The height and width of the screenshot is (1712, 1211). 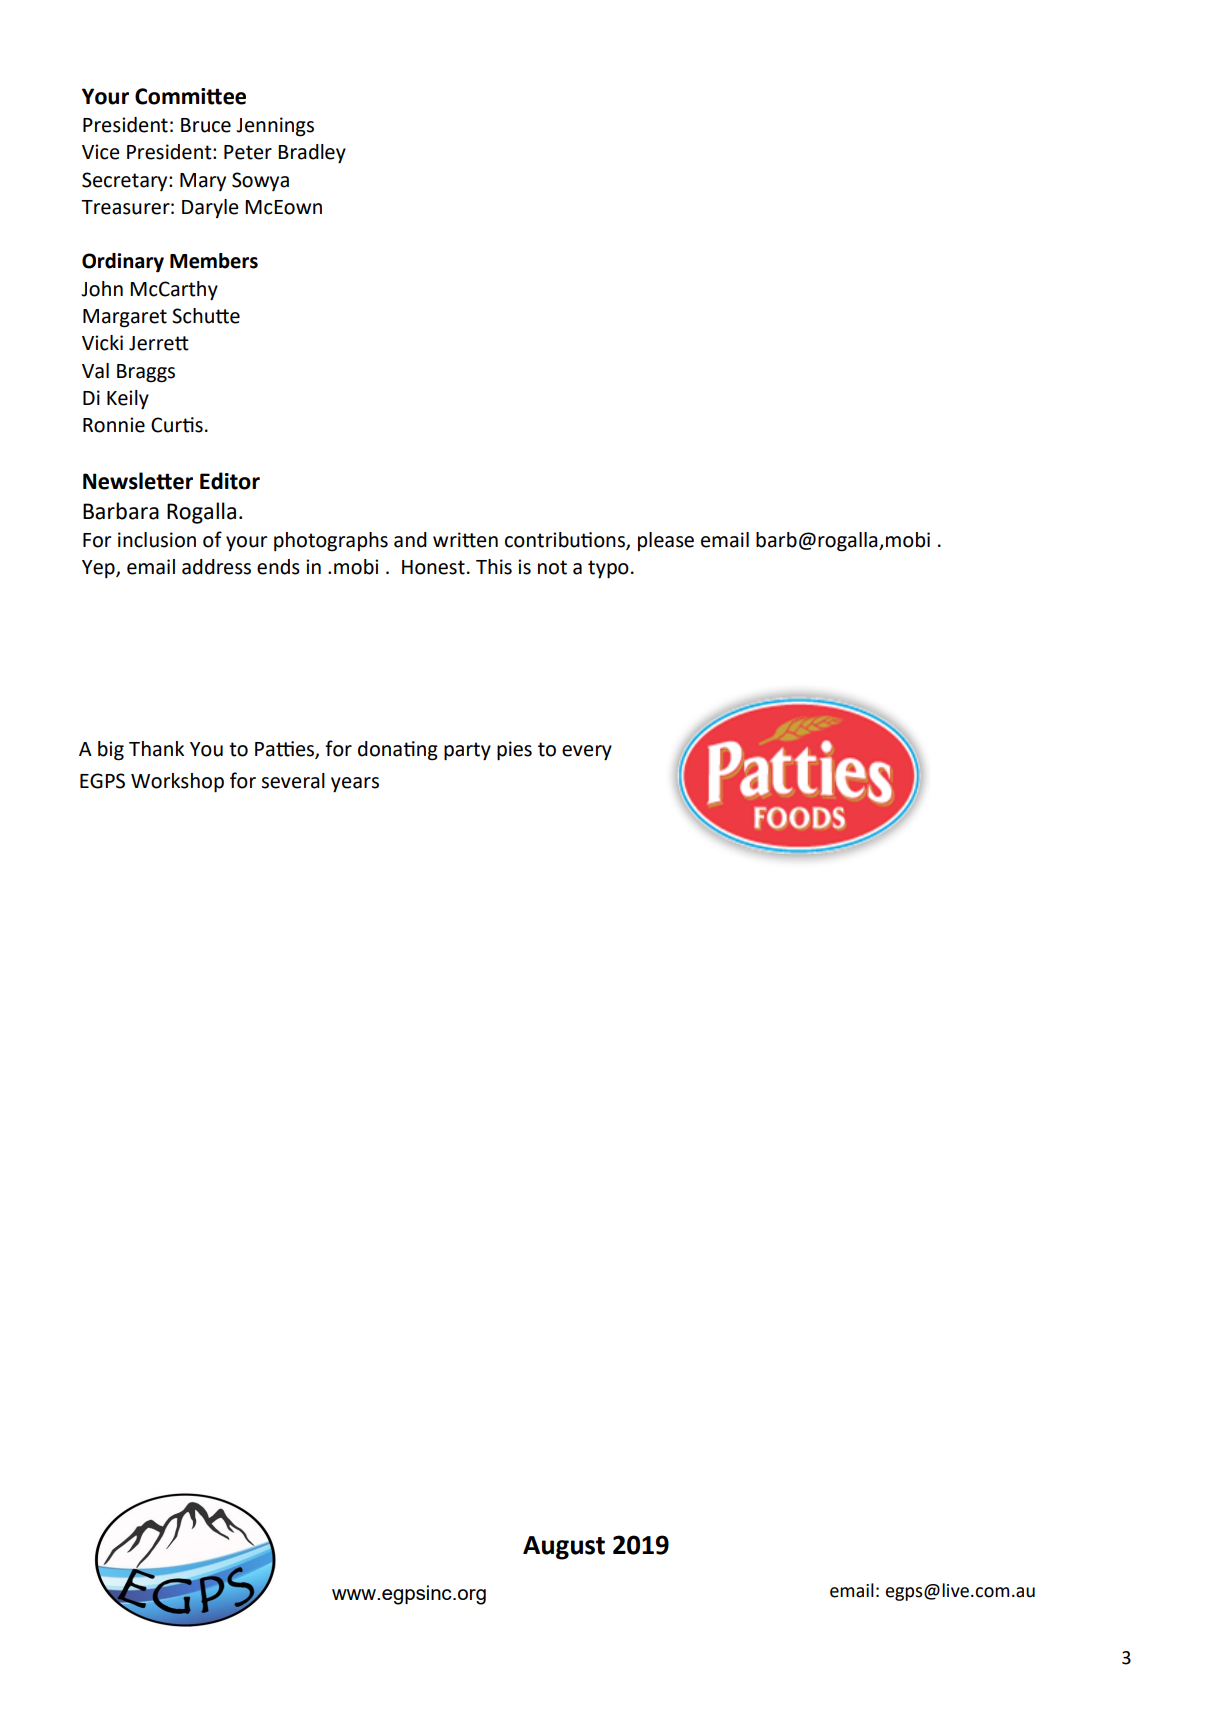 What do you see at coordinates (355, 785) in the screenshot?
I see `years` at bounding box center [355, 785].
